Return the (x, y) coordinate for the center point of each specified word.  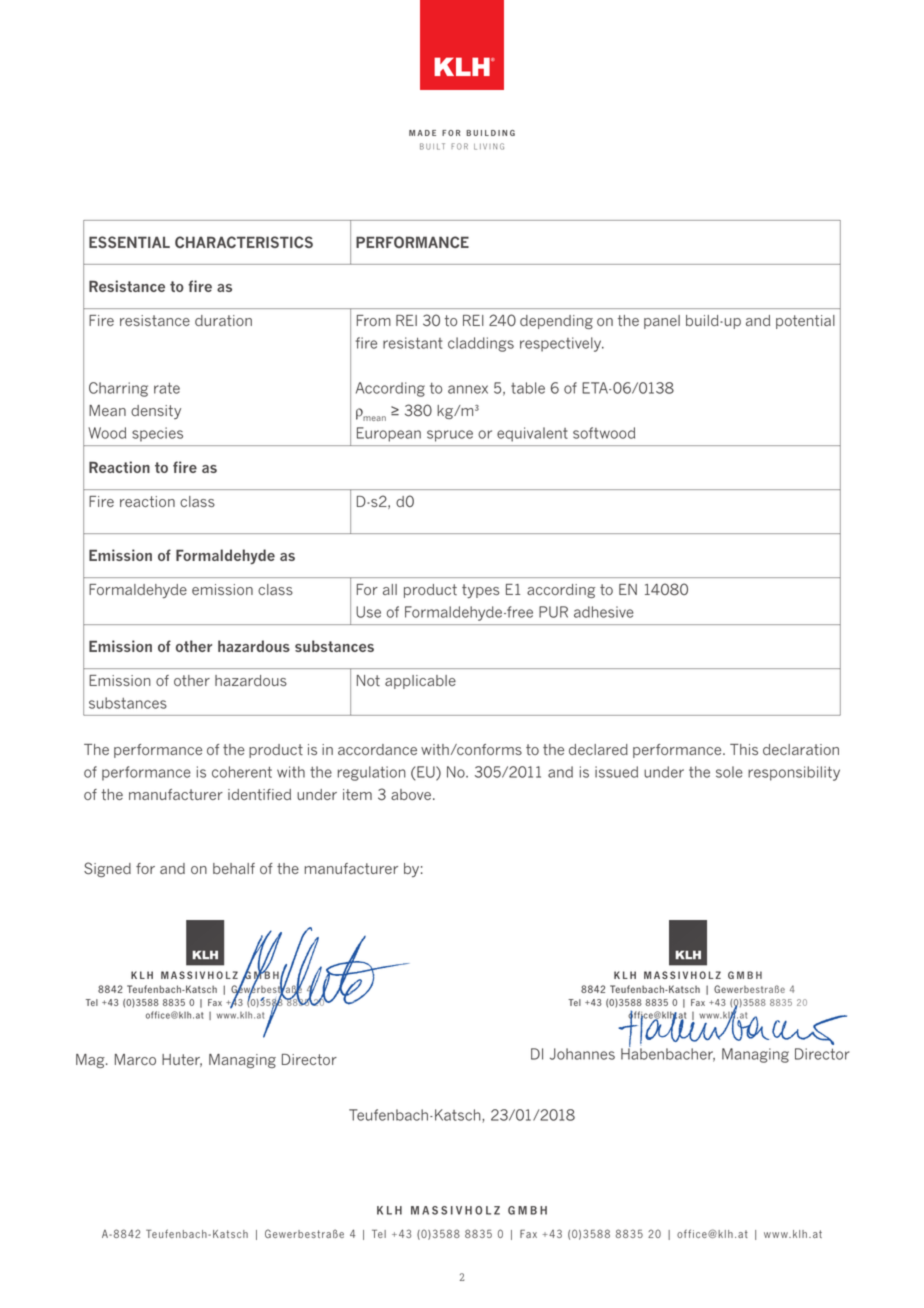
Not (368, 680)
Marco (135, 1059)
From (374, 320)
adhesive (604, 612)
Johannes (582, 1054)
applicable (420, 682)
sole (729, 772)
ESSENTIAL (129, 242)
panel (662, 322)
